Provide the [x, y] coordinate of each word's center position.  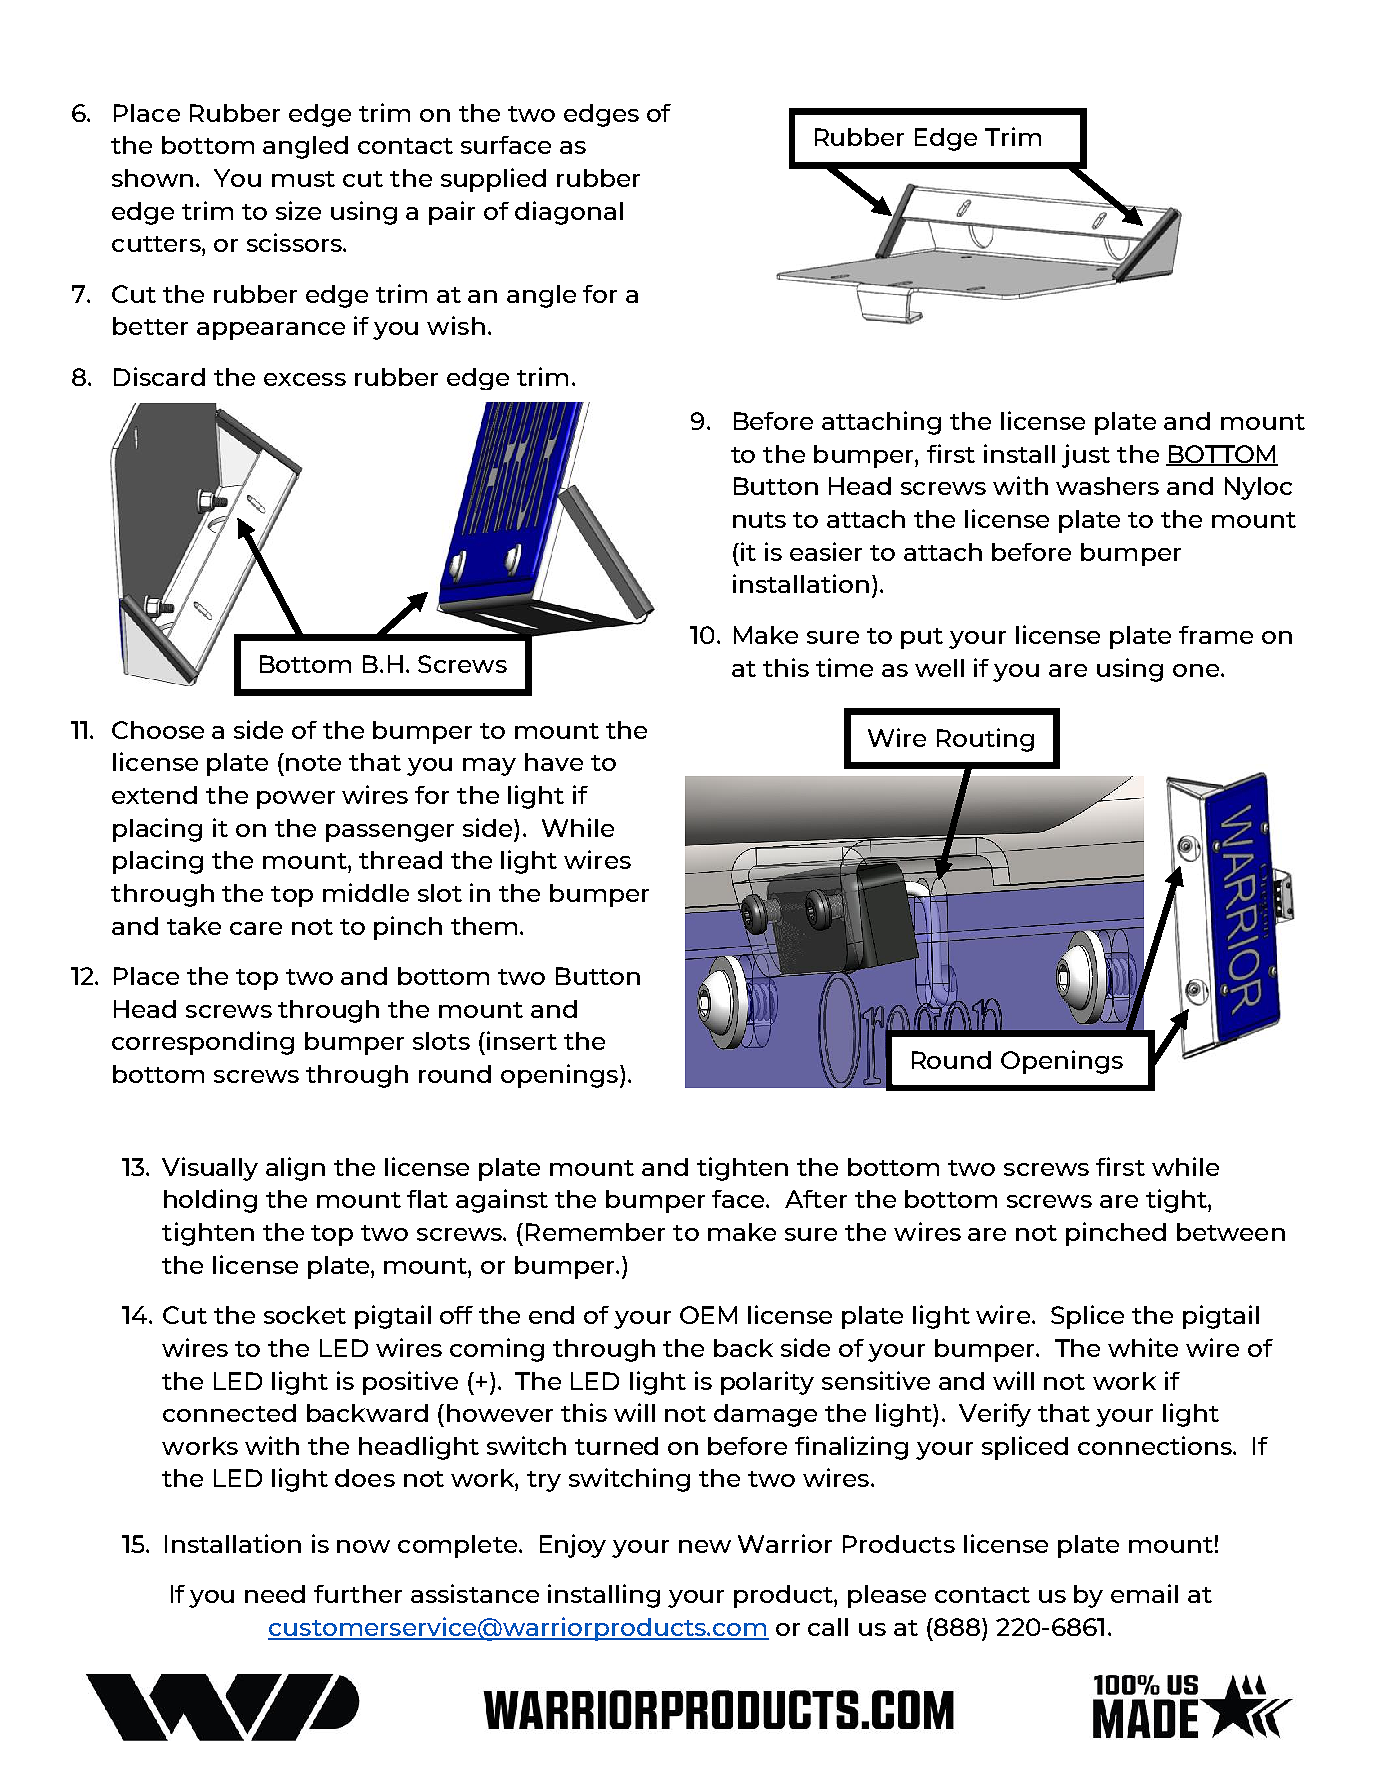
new [705, 1546]
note [313, 763]
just [1086, 456]
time [844, 667]
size [298, 210]
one [1197, 670]
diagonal [569, 213]
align [295, 1169]
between [1231, 1232]
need [275, 1594]
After [816, 1199]
